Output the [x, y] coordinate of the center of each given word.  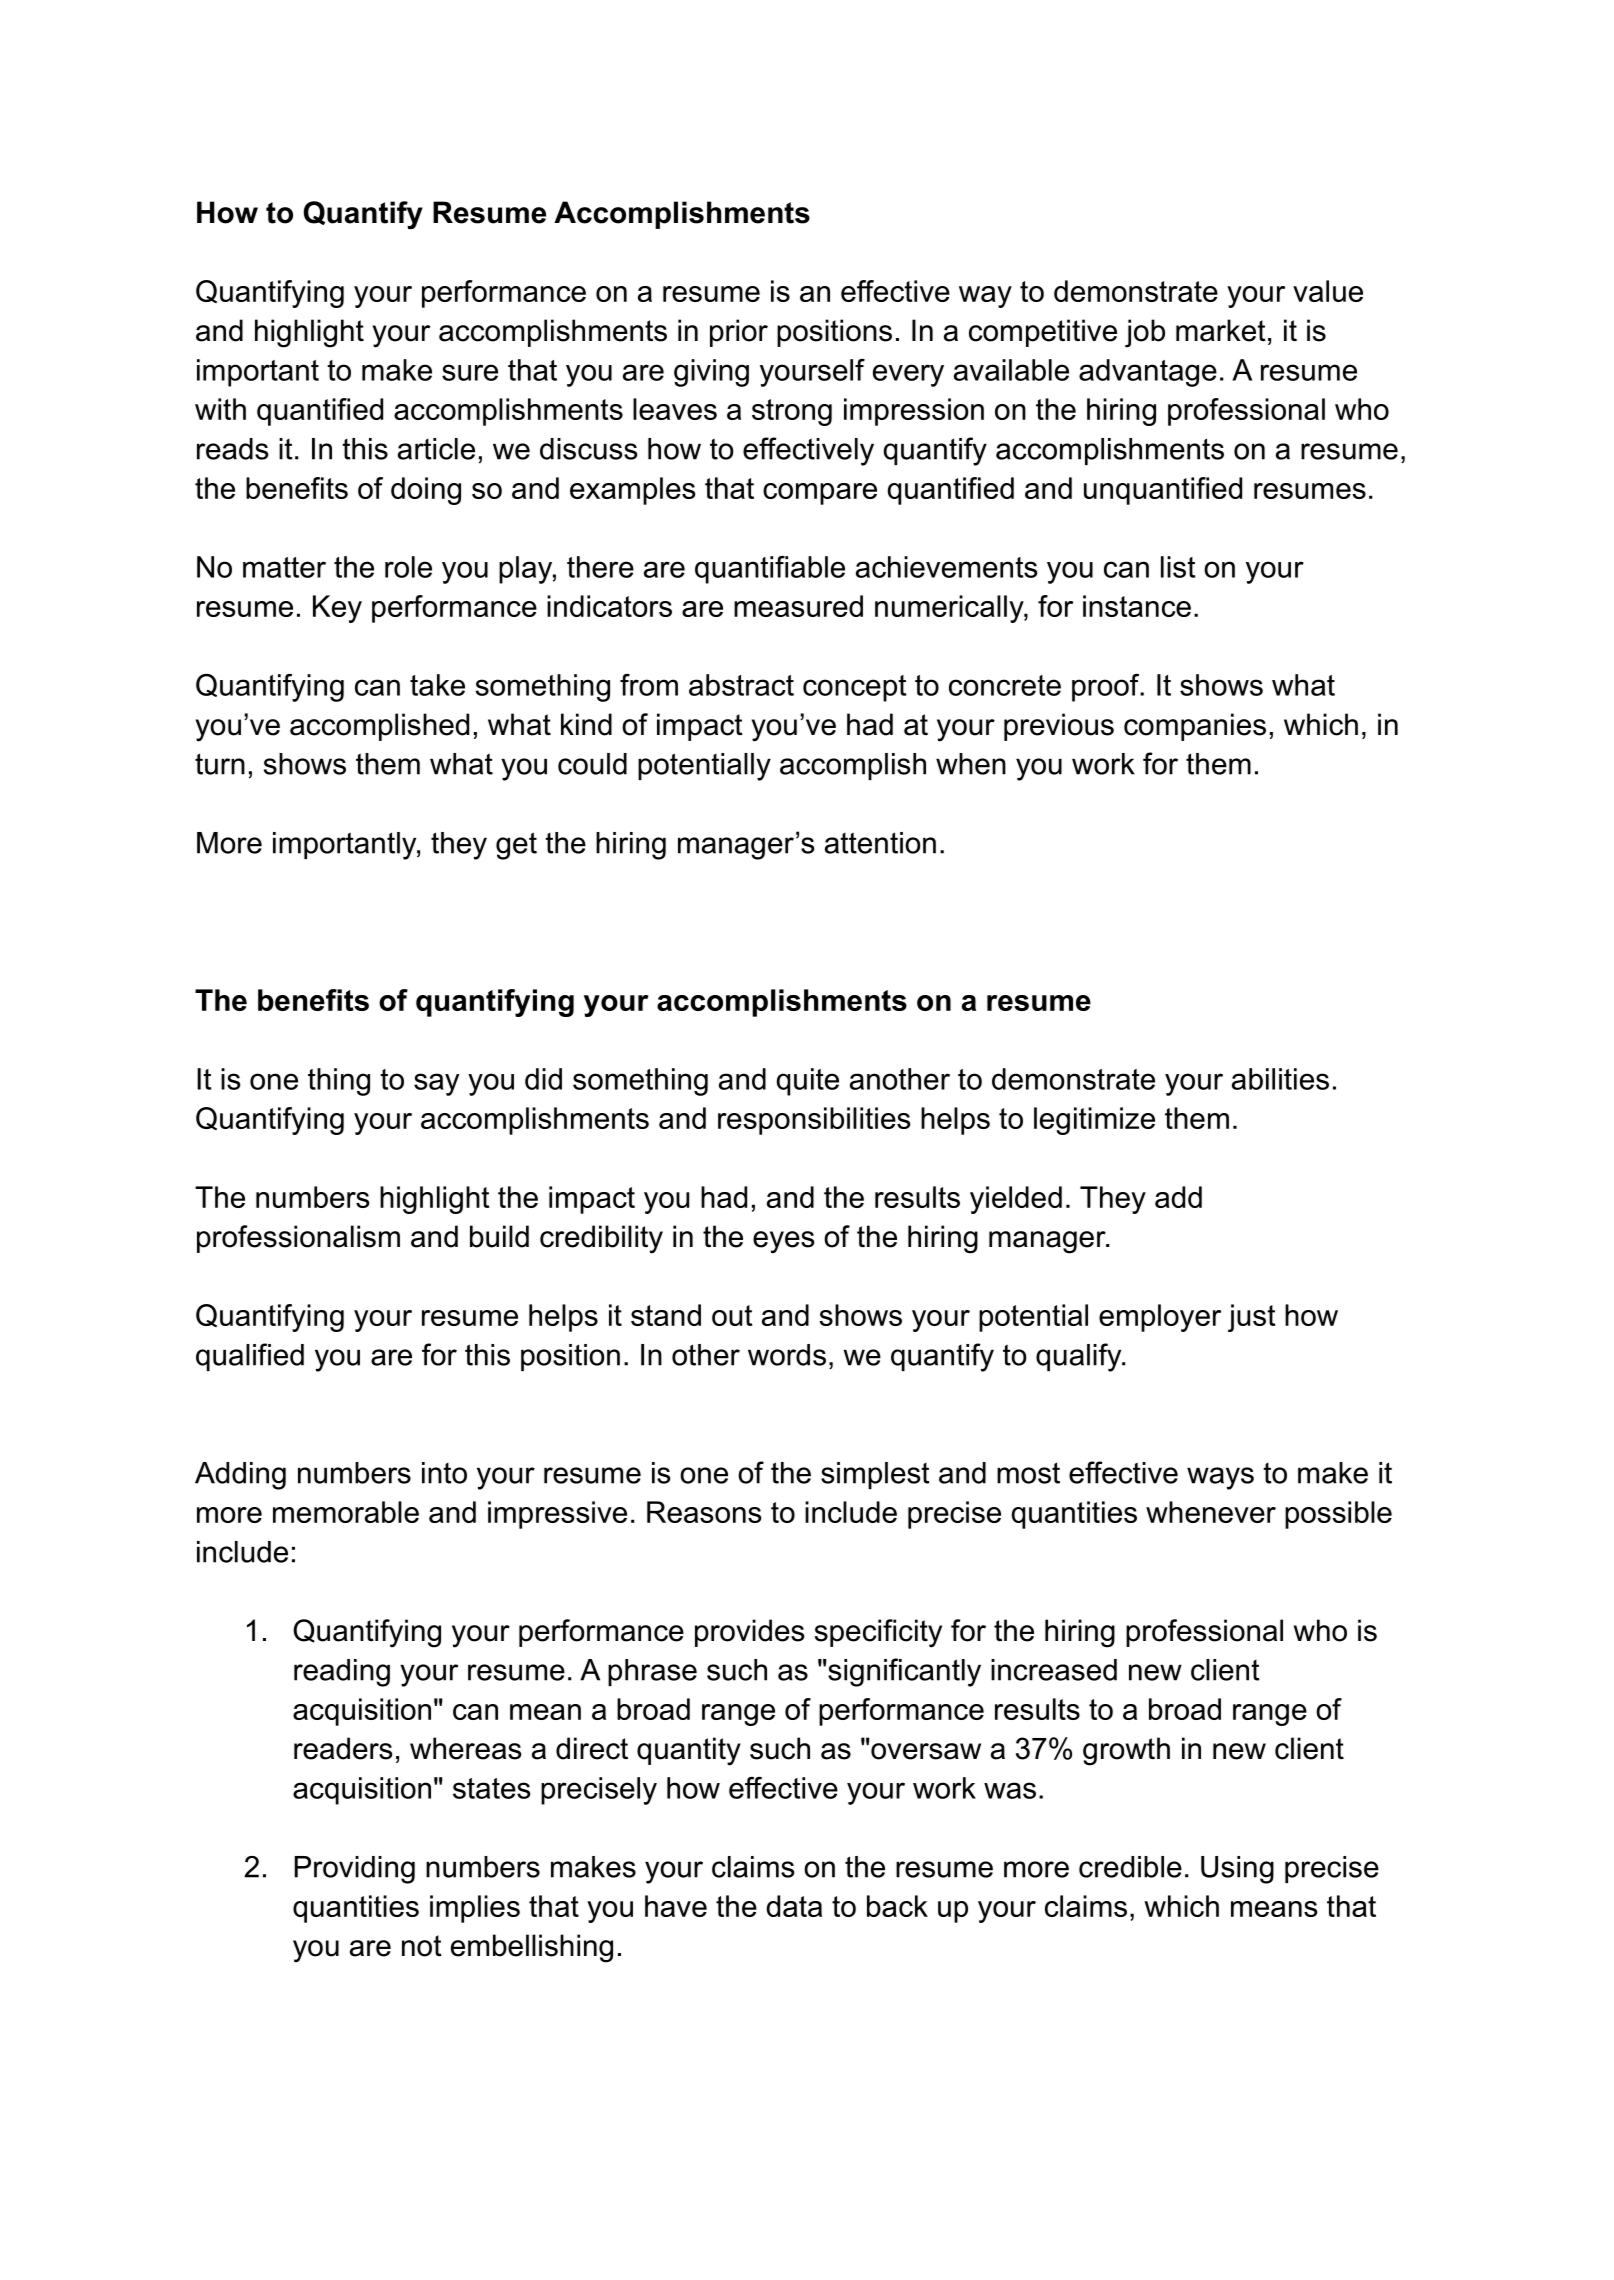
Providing [354, 1870]
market [1221, 330]
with [220, 409]
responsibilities [814, 1121]
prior [739, 333]
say [436, 1084]
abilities [1280, 1079]
